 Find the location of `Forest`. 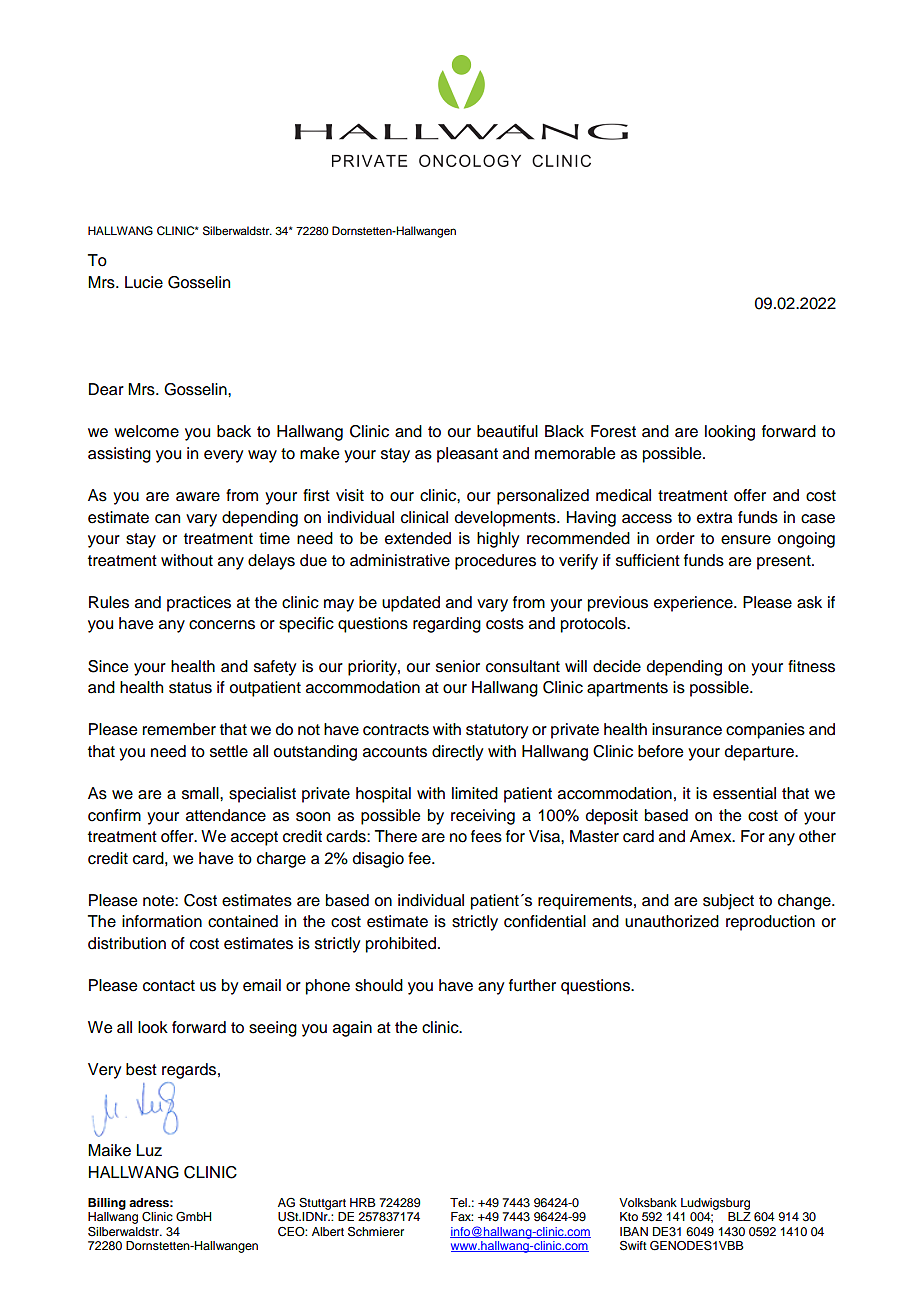

Forest is located at coordinates (613, 431).
